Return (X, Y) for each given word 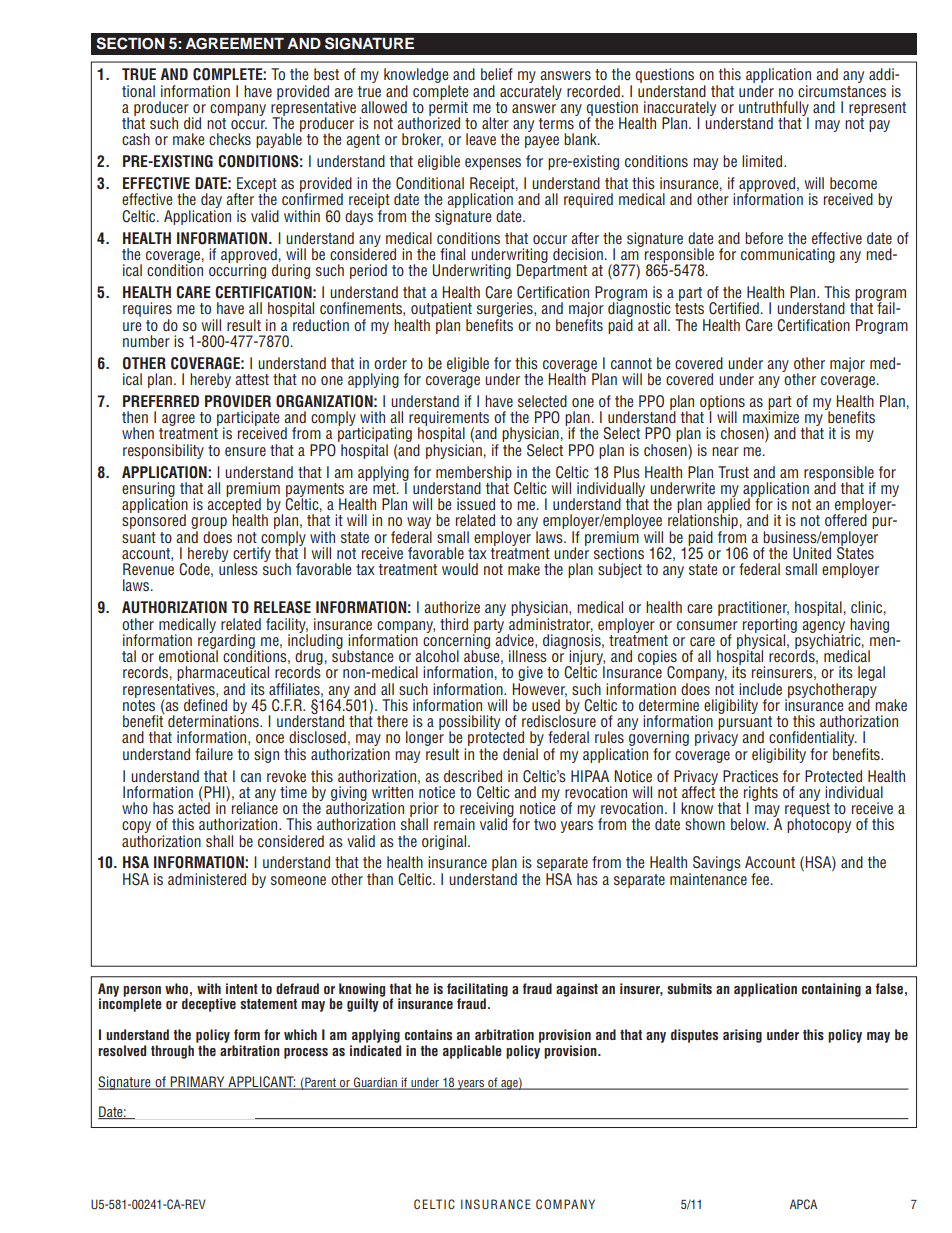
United (812, 553)
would (460, 569)
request (807, 811)
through (172, 1052)
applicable (472, 1052)
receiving (488, 810)
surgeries (506, 311)
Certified (734, 308)
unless (238, 568)
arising (742, 1036)
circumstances (842, 90)
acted (194, 807)
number (146, 341)
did (192, 123)
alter (495, 123)
